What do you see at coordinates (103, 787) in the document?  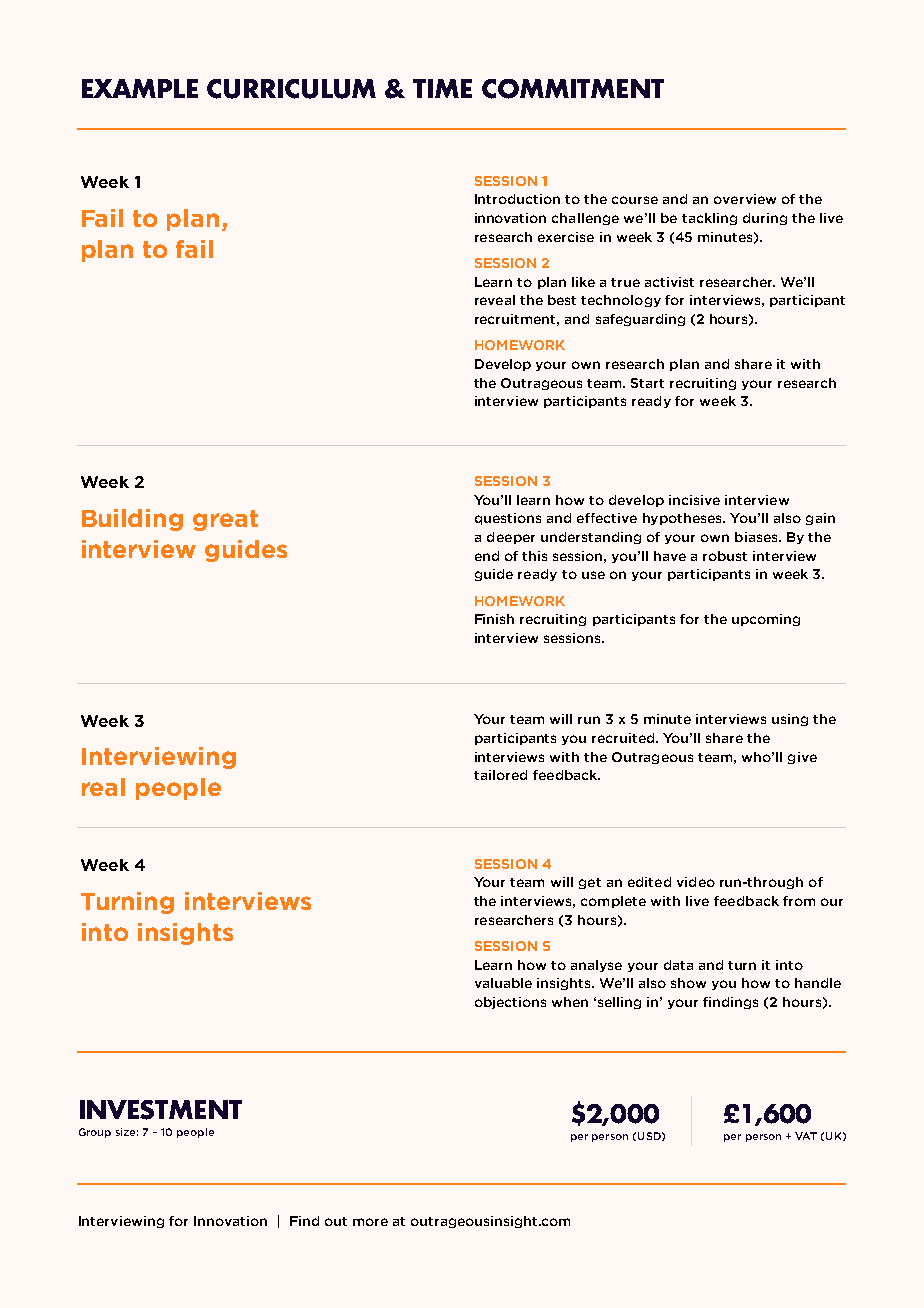 I see `real` at bounding box center [103, 787].
